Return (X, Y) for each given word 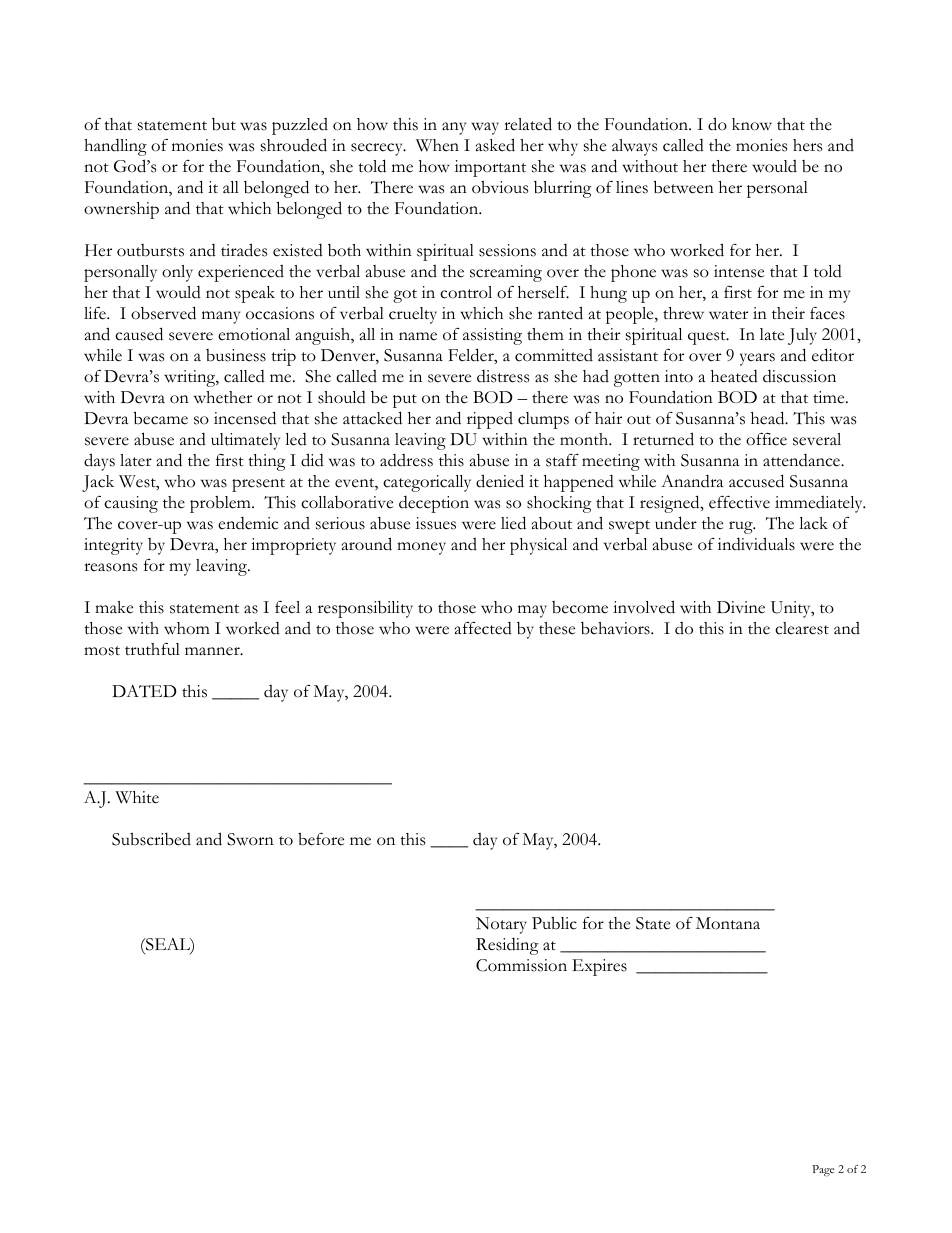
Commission (521, 965)
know (752, 124)
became (161, 418)
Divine (741, 607)
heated (734, 376)
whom (187, 628)
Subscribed (151, 839)
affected (483, 628)
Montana (728, 923)
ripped (490, 420)
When (437, 145)
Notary (501, 925)
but (224, 124)
